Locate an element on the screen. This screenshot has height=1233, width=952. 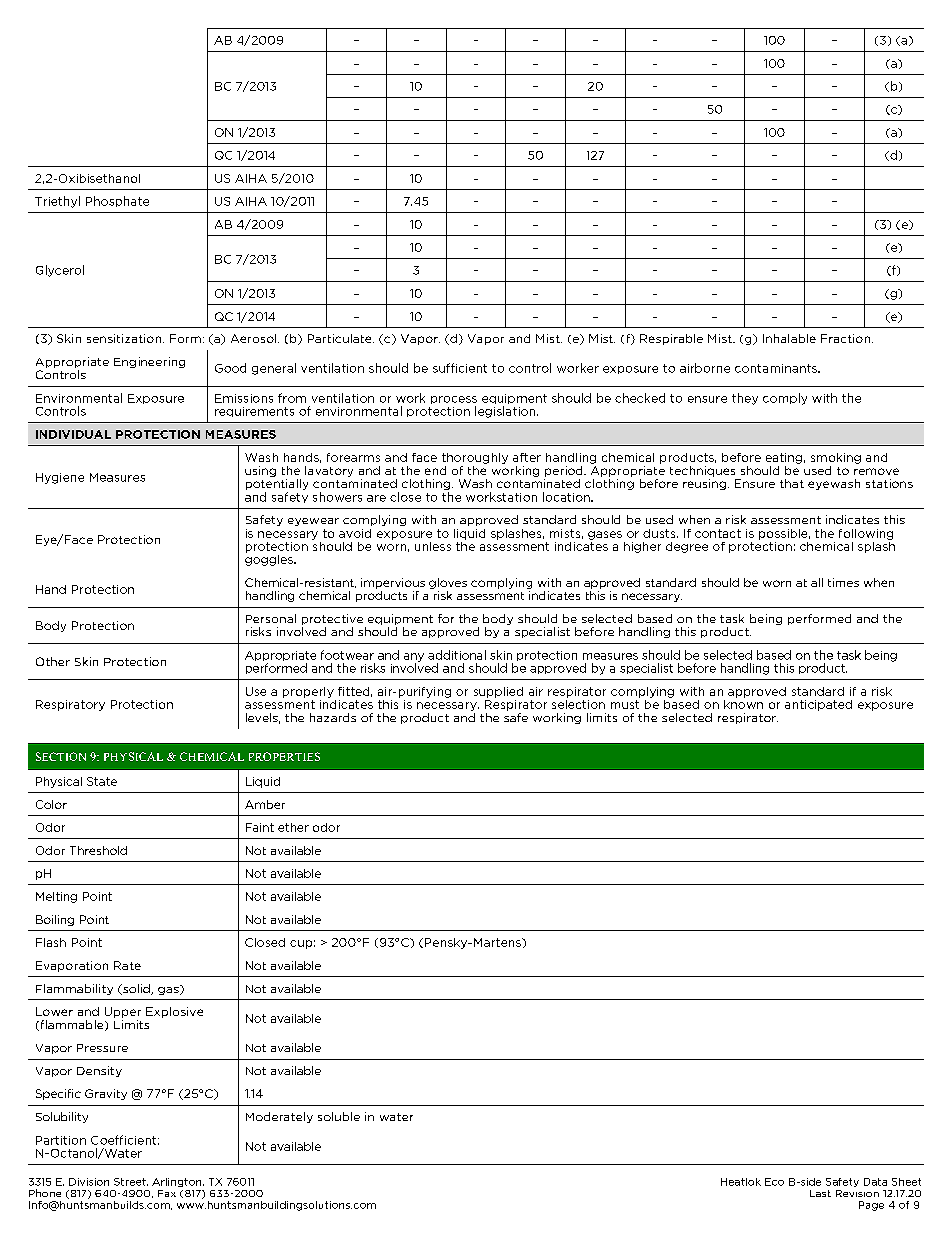
Eco is located at coordinates (774, 1182).
